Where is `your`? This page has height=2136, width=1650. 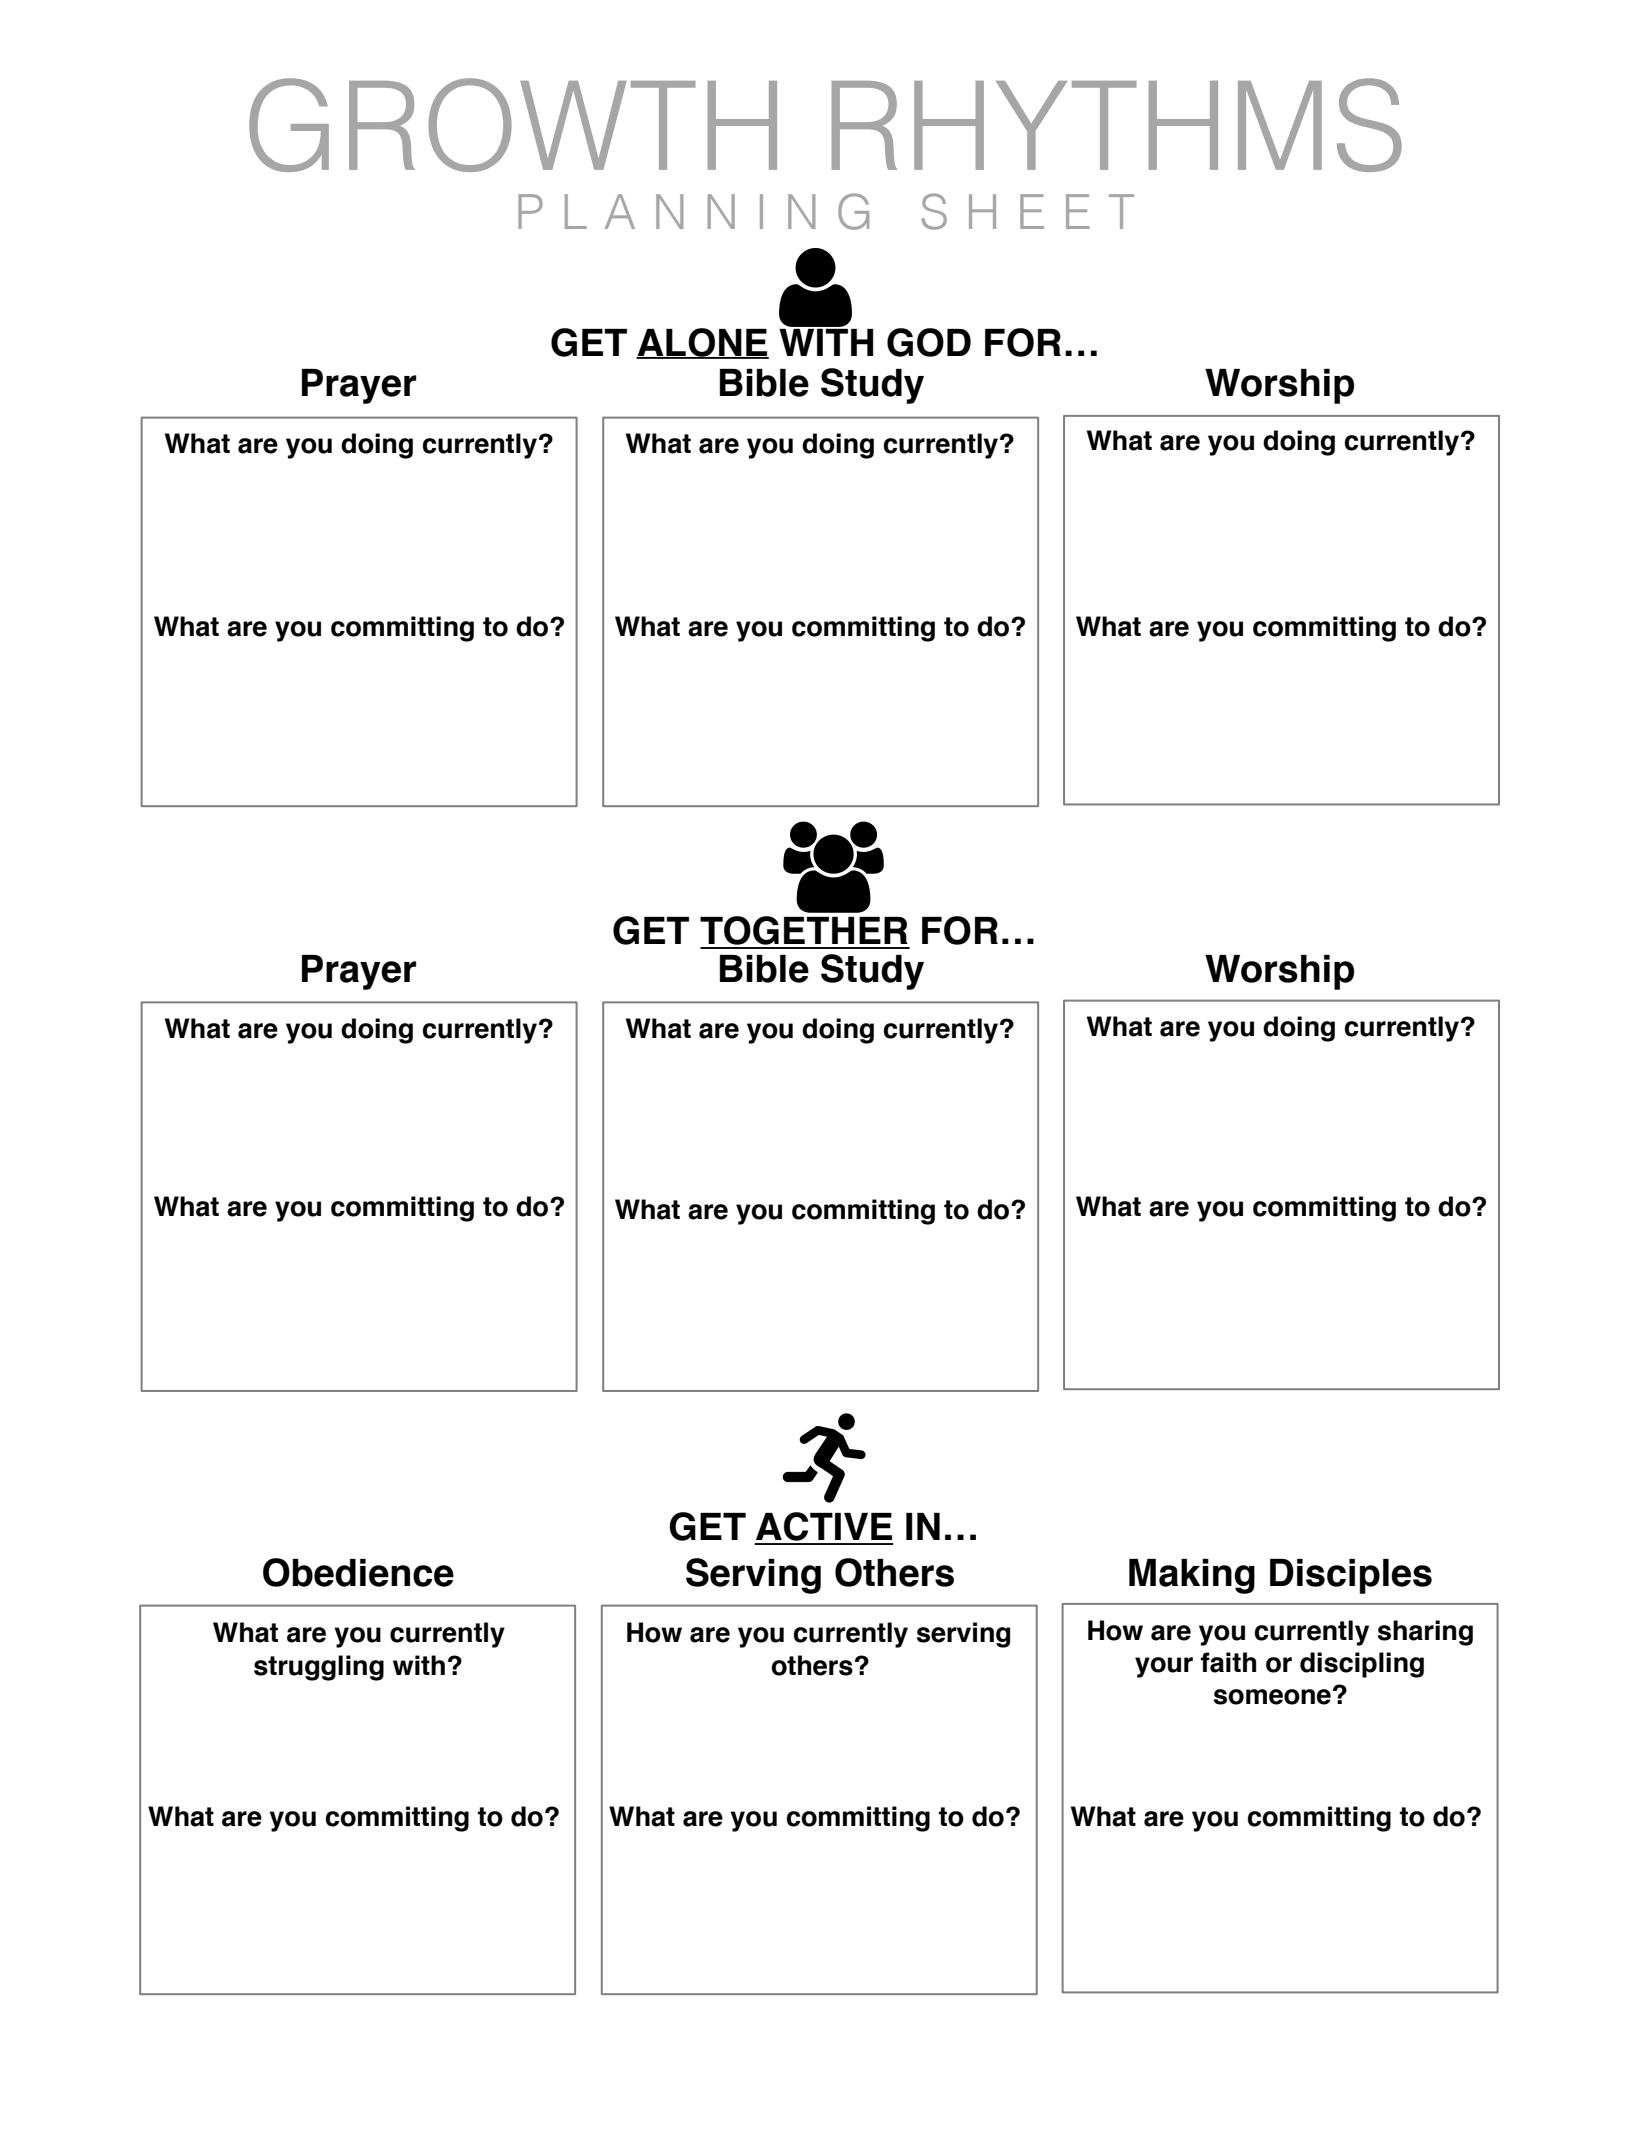 your is located at coordinates (1164, 1667).
